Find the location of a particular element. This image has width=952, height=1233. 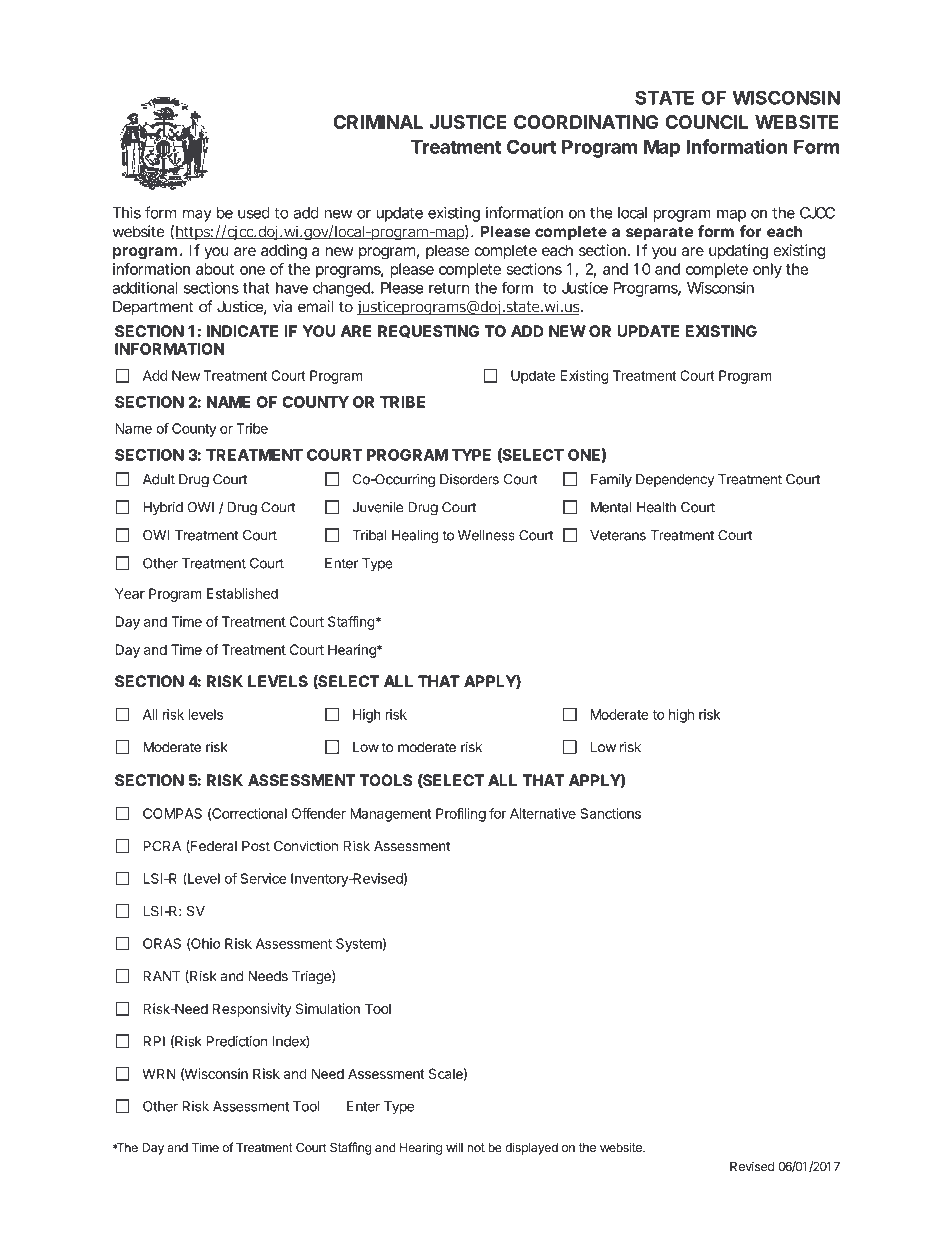

COUNCIL is located at coordinates (706, 122).
